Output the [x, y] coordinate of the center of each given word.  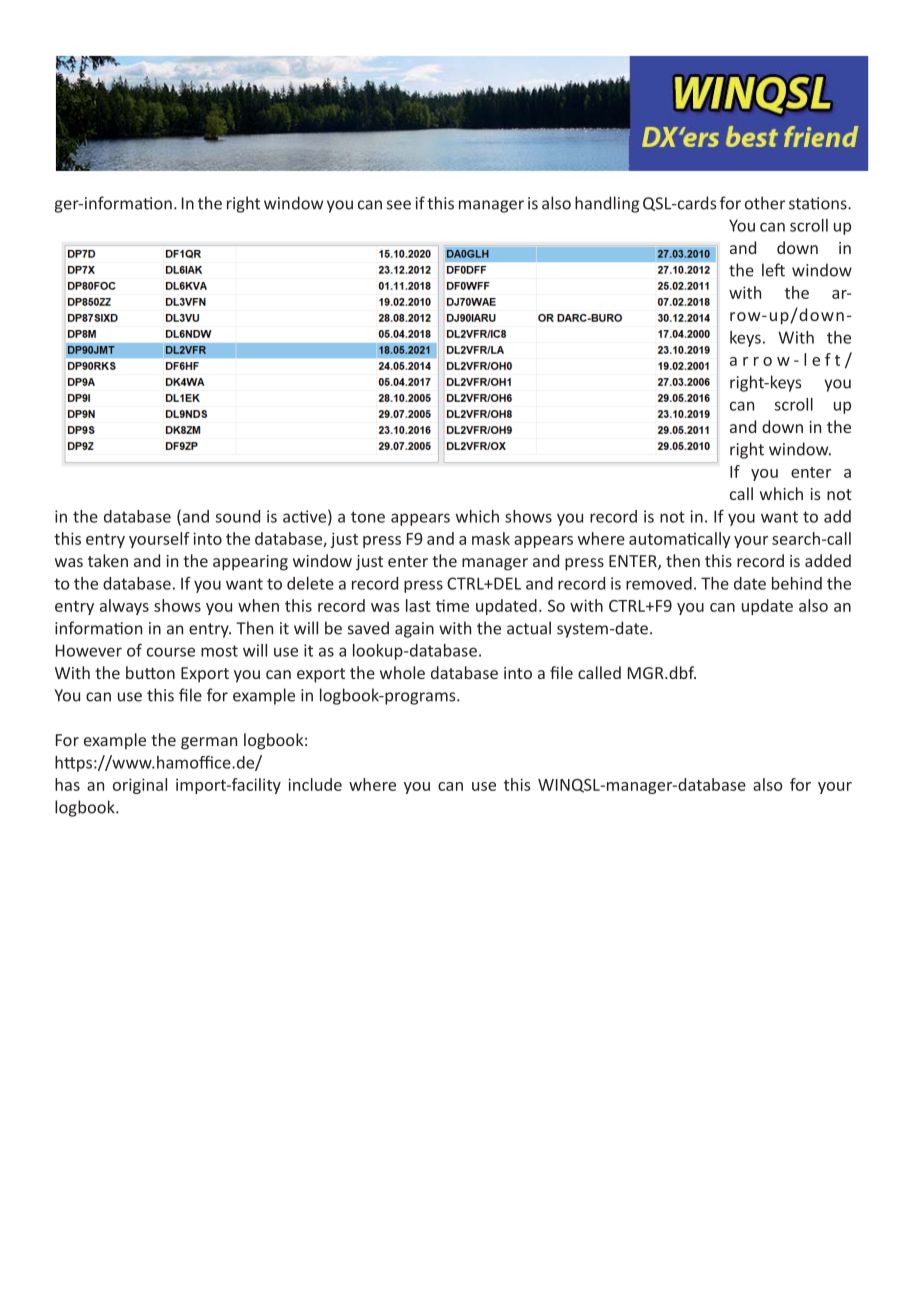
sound [237, 516]
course [171, 652]
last [418, 605]
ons [835, 205]
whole [402, 672]
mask [491, 538]
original [140, 786]
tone [368, 517]
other [765, 203]
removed [659, 583]
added [828, 560]
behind [797, 583]
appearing [250, 563]
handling [607, 204]
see [399, 205]
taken [108, 560]
